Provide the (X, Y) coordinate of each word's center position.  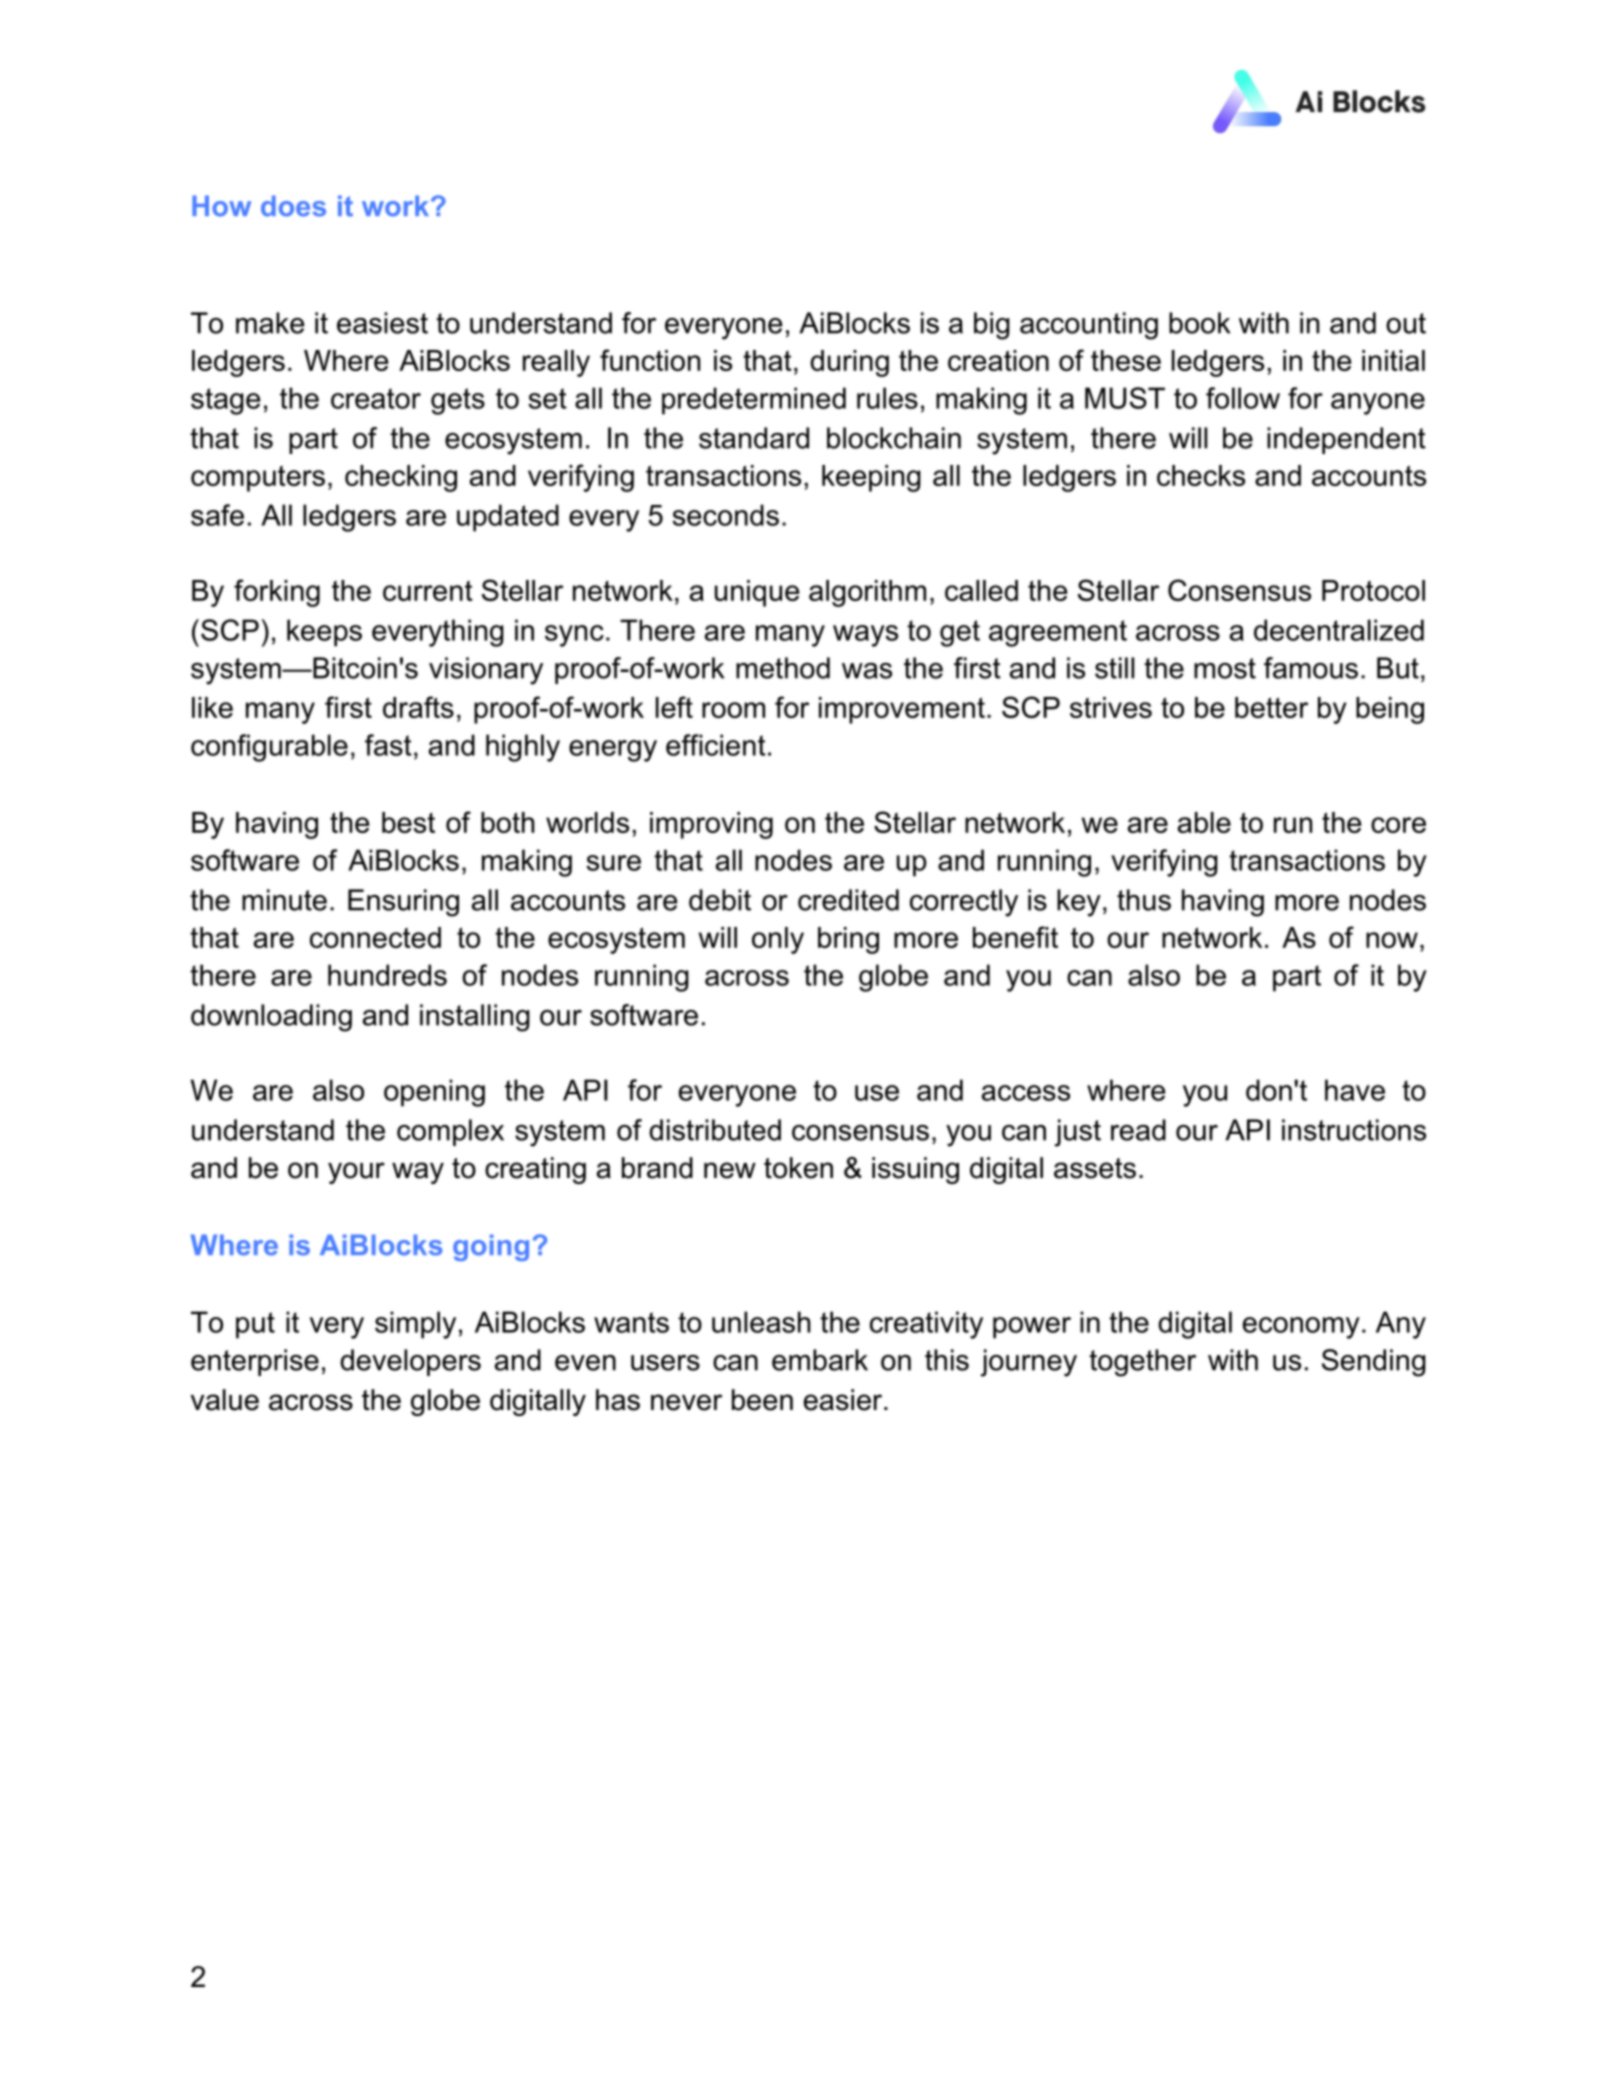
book (1199, 323)
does (293, 206)
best (408, 822)
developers (410, 1362)
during (849, 363)
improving (711, 825)
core (1398, 825)
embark (820, 1360)
